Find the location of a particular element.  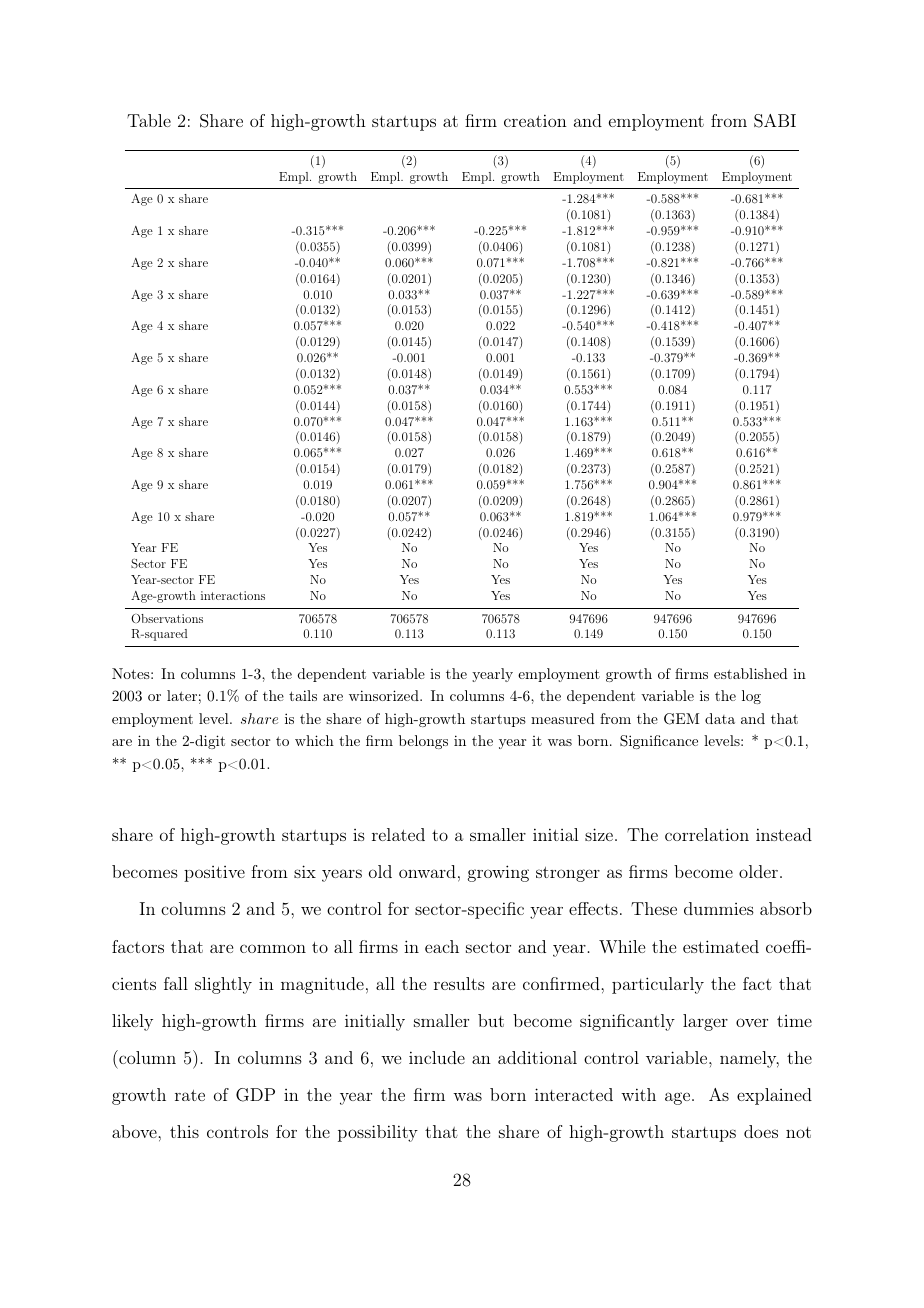

creation is located at coordinates (535, 120).
